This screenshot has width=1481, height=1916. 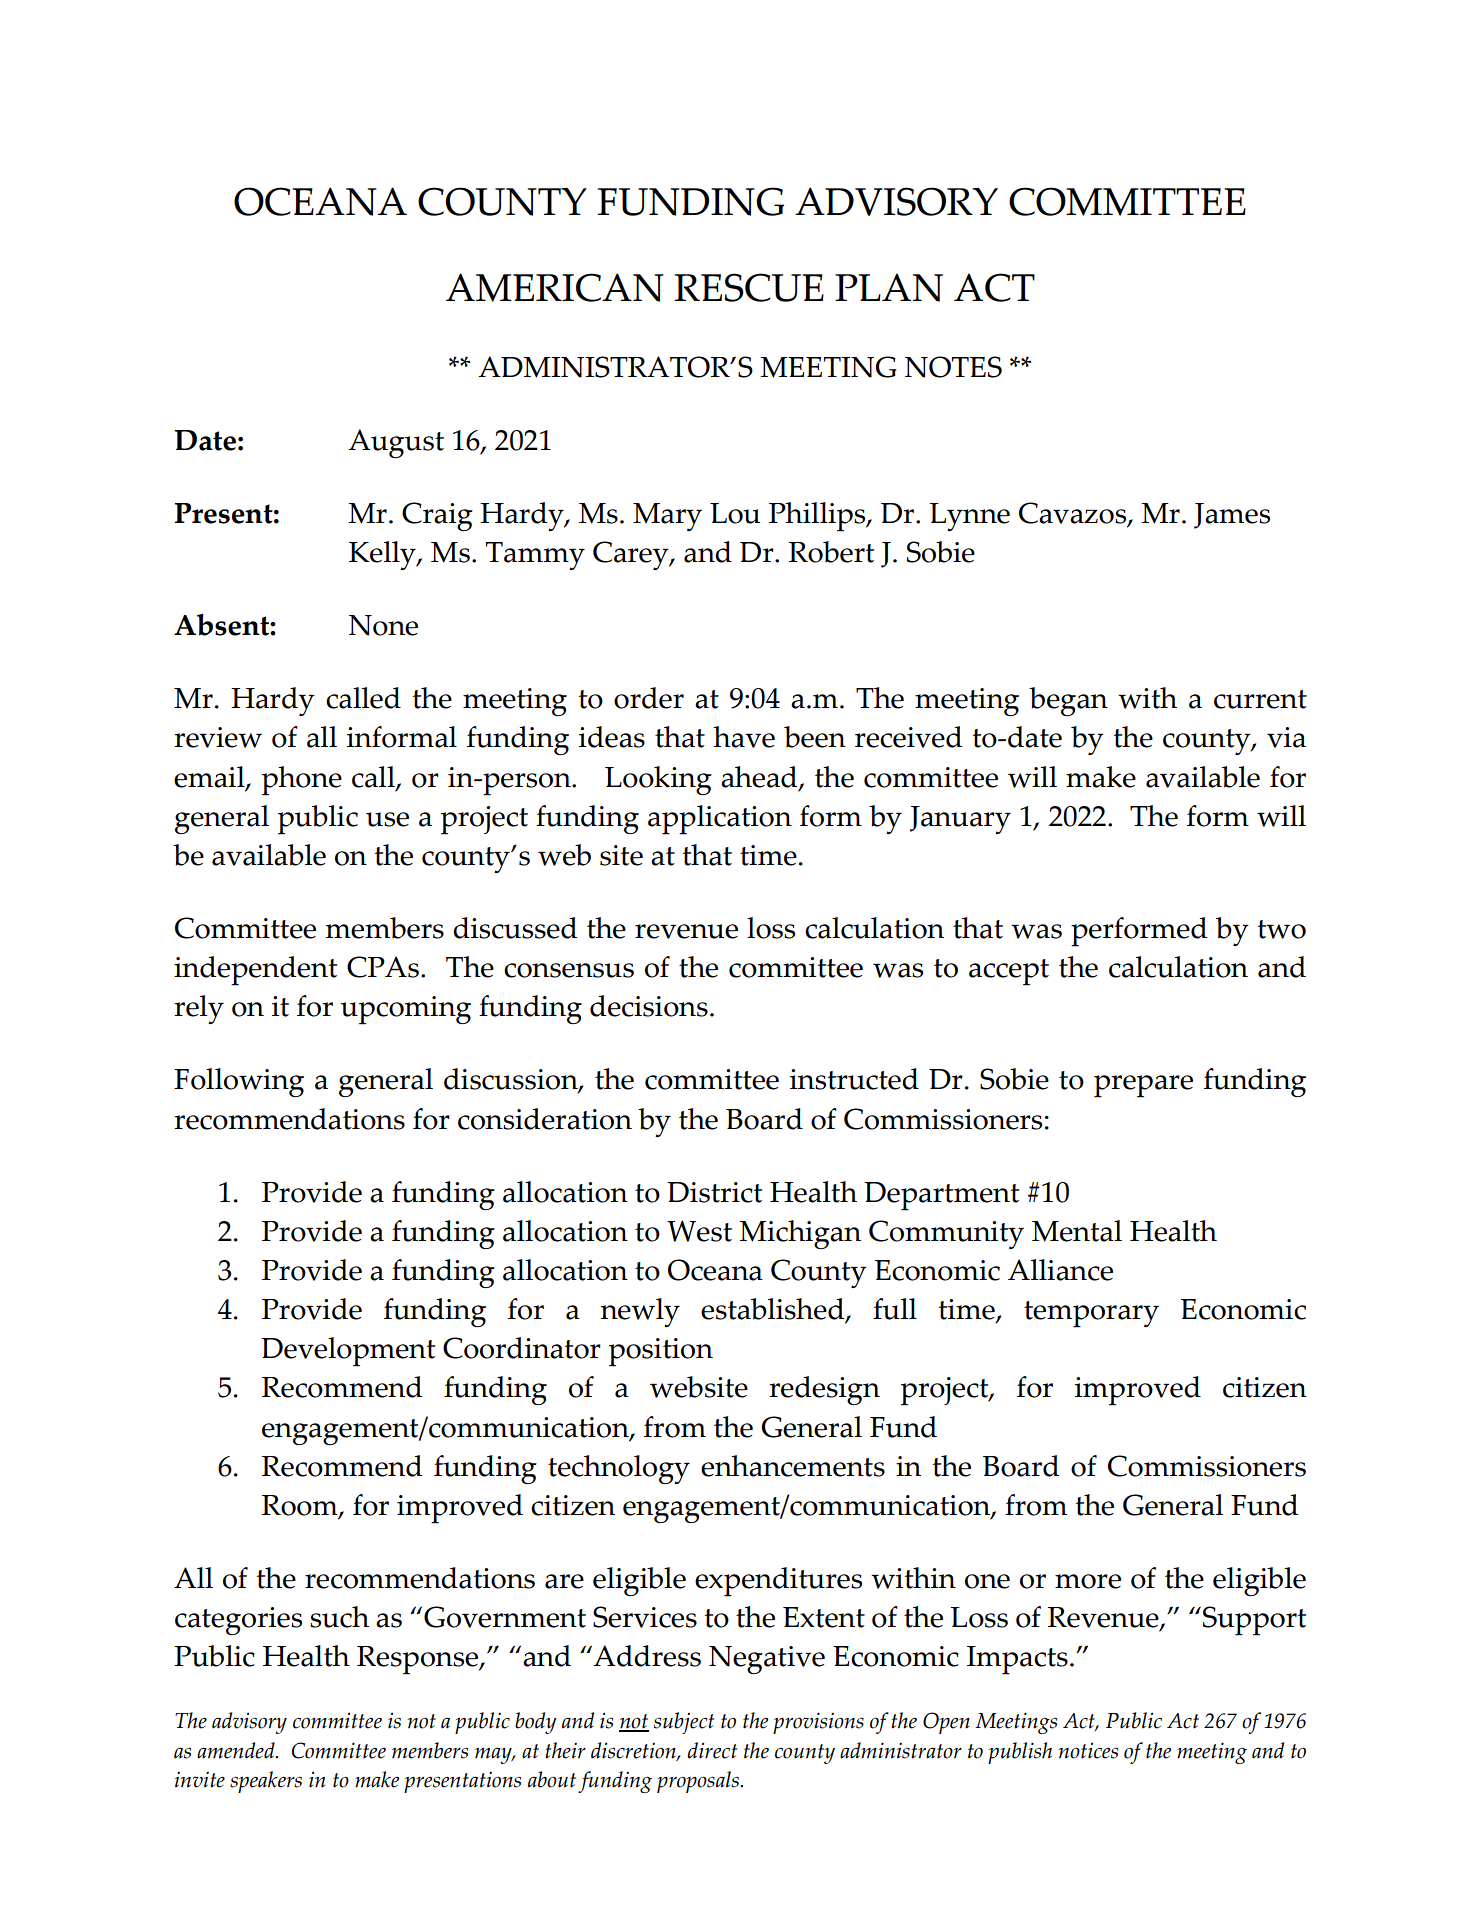 What do you see at coordinates (749, 287) in the screenshot?
I see `RESCUE` at bounding box center [749, 287].
